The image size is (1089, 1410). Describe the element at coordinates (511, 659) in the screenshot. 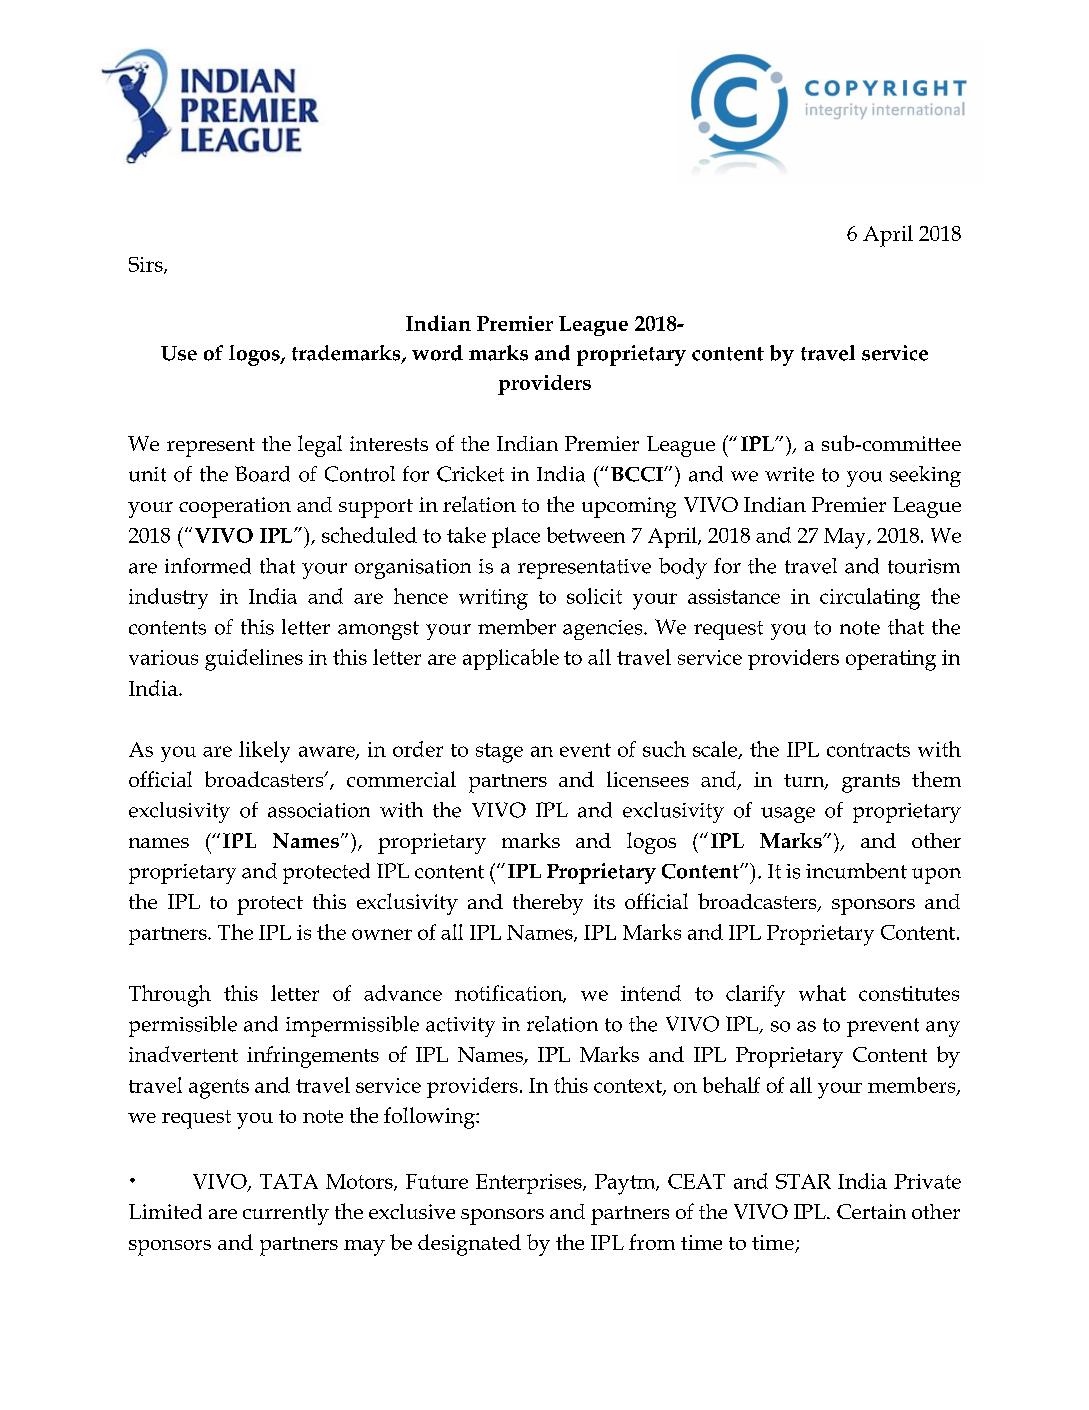

I see `applicable` at that location.
